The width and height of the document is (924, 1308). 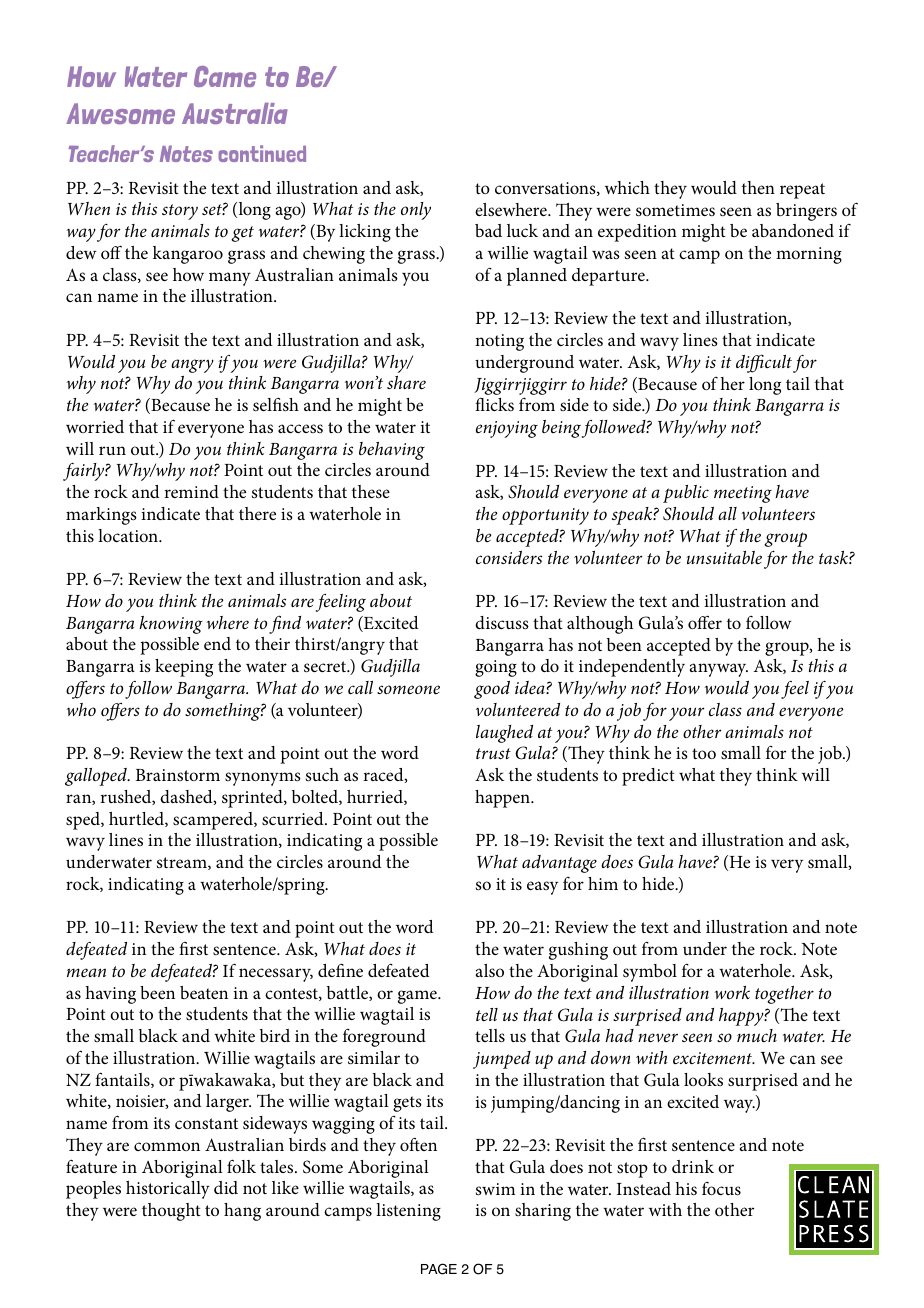 What do you see at coordinates (686, 714) in the document?
I see `your` at bounding box center [686, 714].
